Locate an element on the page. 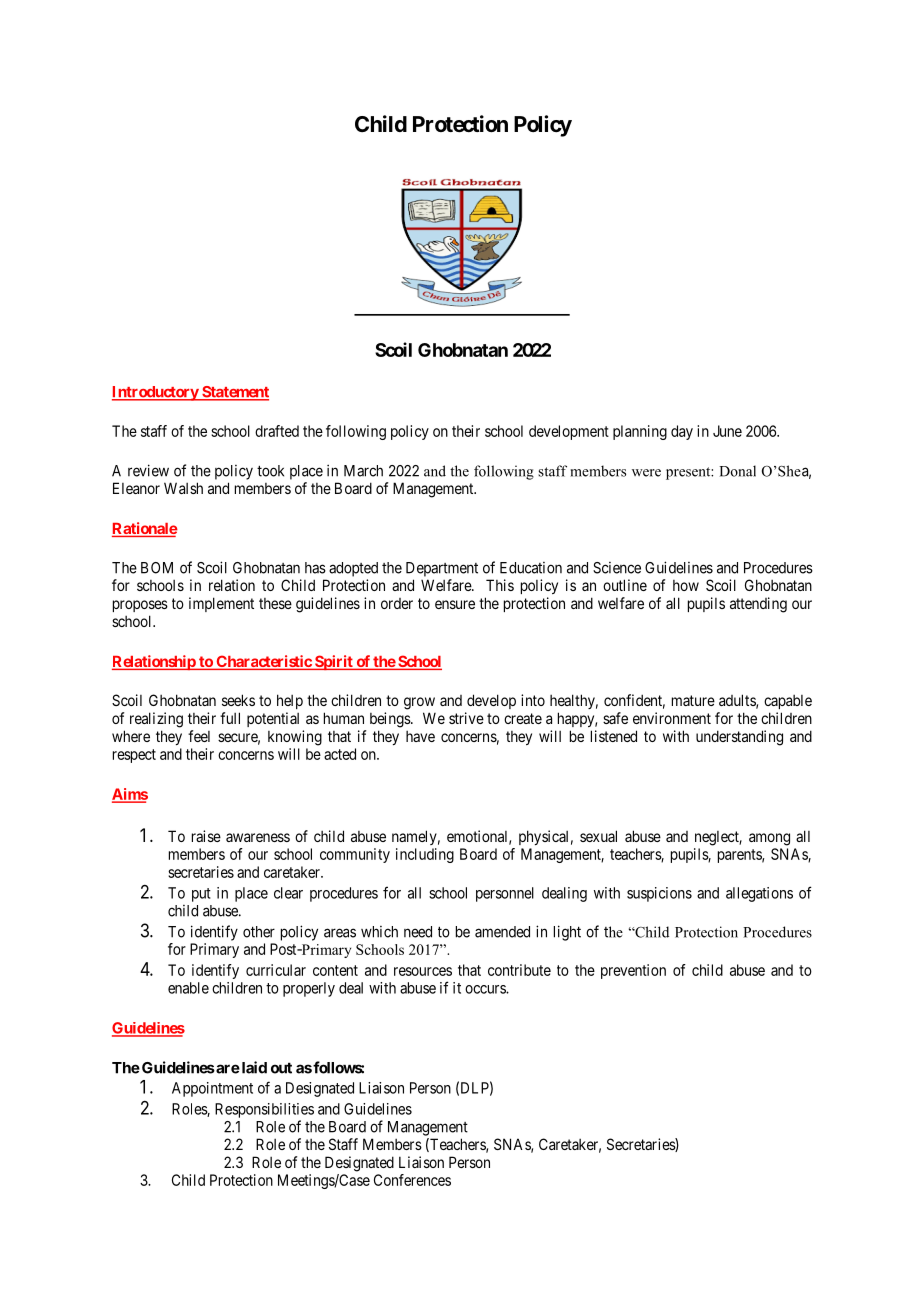  March is located at coordinates (363, 471).
